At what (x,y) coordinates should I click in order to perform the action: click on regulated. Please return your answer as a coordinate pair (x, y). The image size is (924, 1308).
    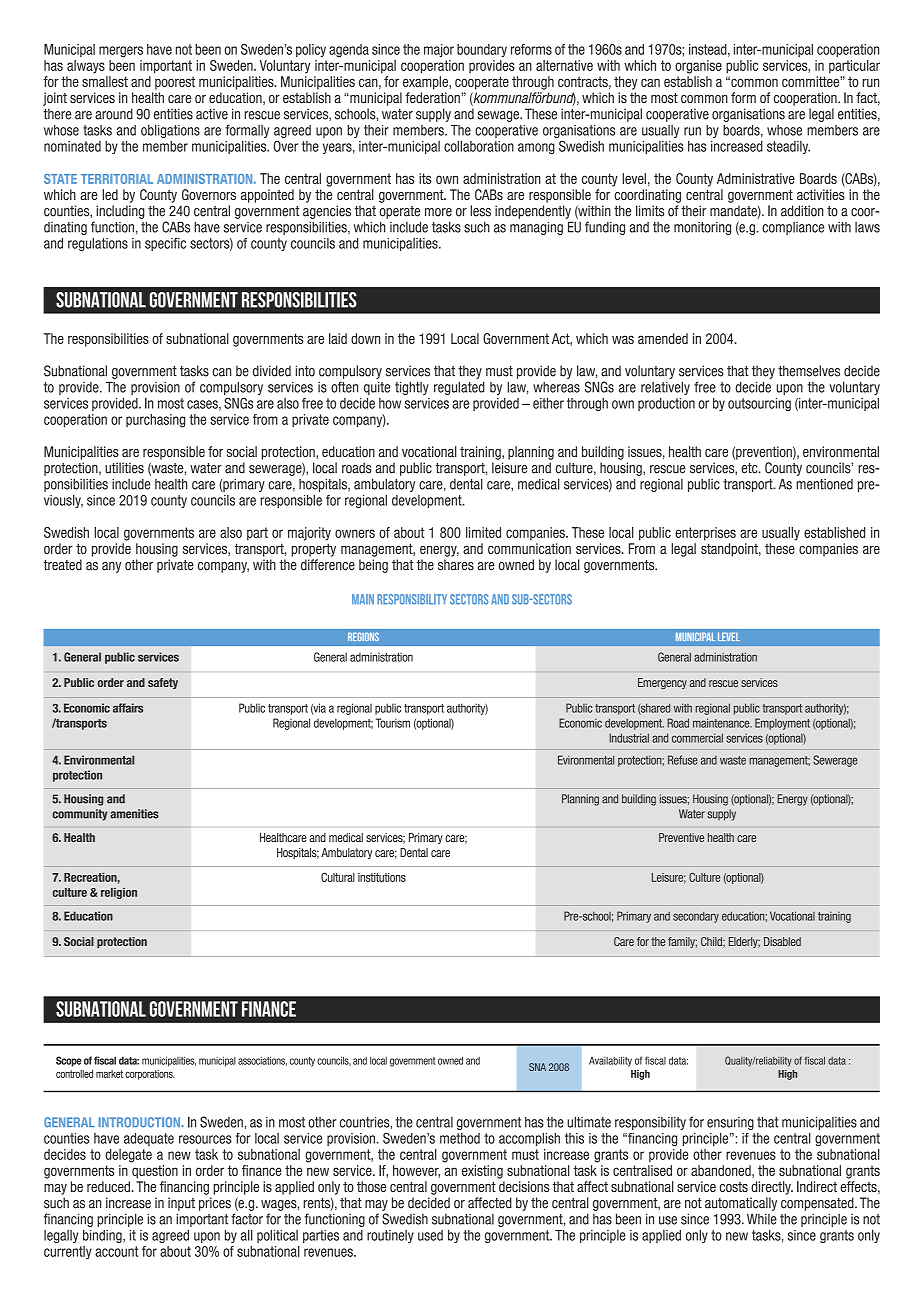
    Looking at the image, I should click on (459, 388).
